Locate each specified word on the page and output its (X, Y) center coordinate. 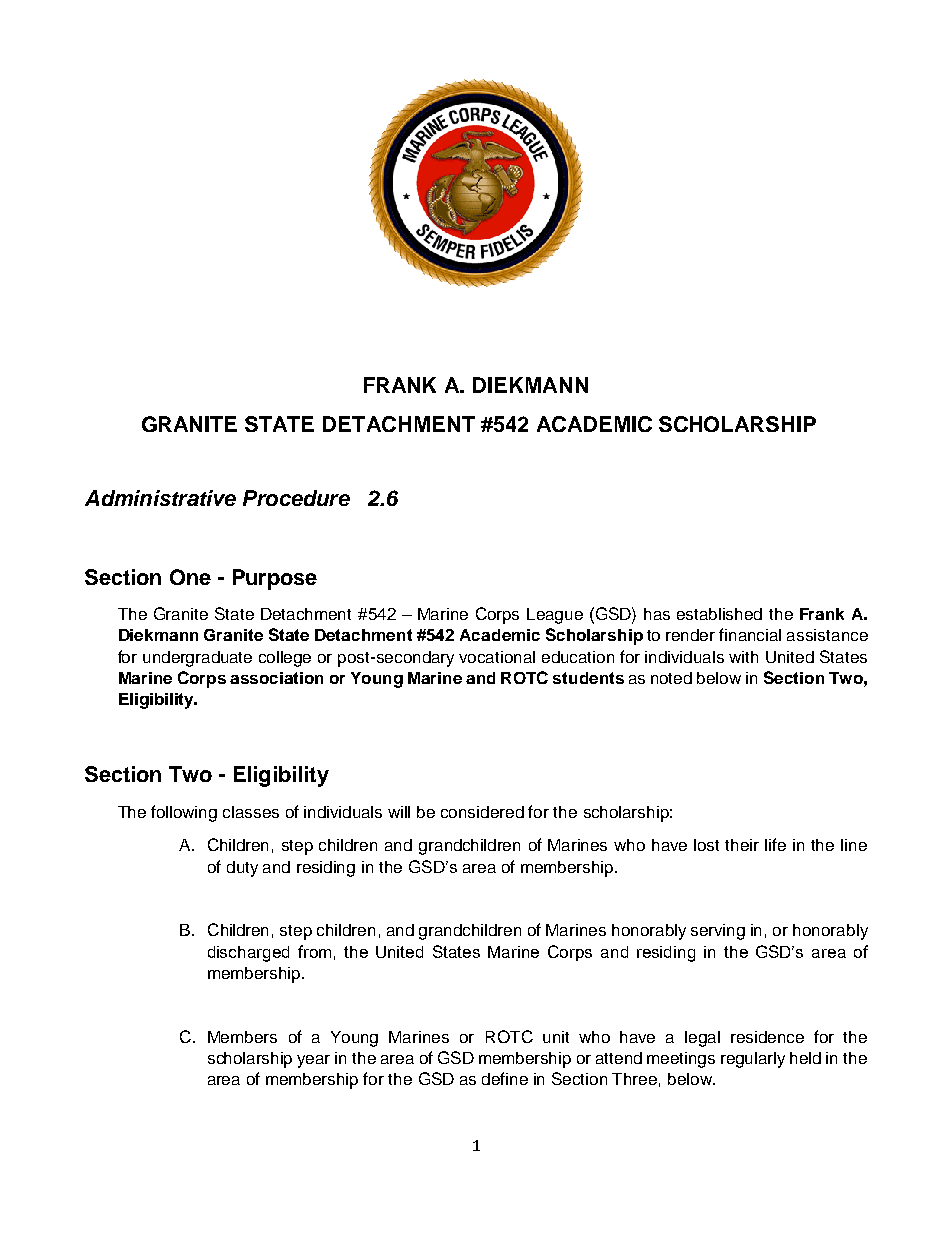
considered (482, 812)
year (313, 1061)
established (719, 614)
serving (718, 932)
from (314, 951)
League (555, 616)
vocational (497, 657)
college (285, 659)
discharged (248, 954)
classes (251, 812)
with (743, 657)
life (775, 844)
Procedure (296, 498)
